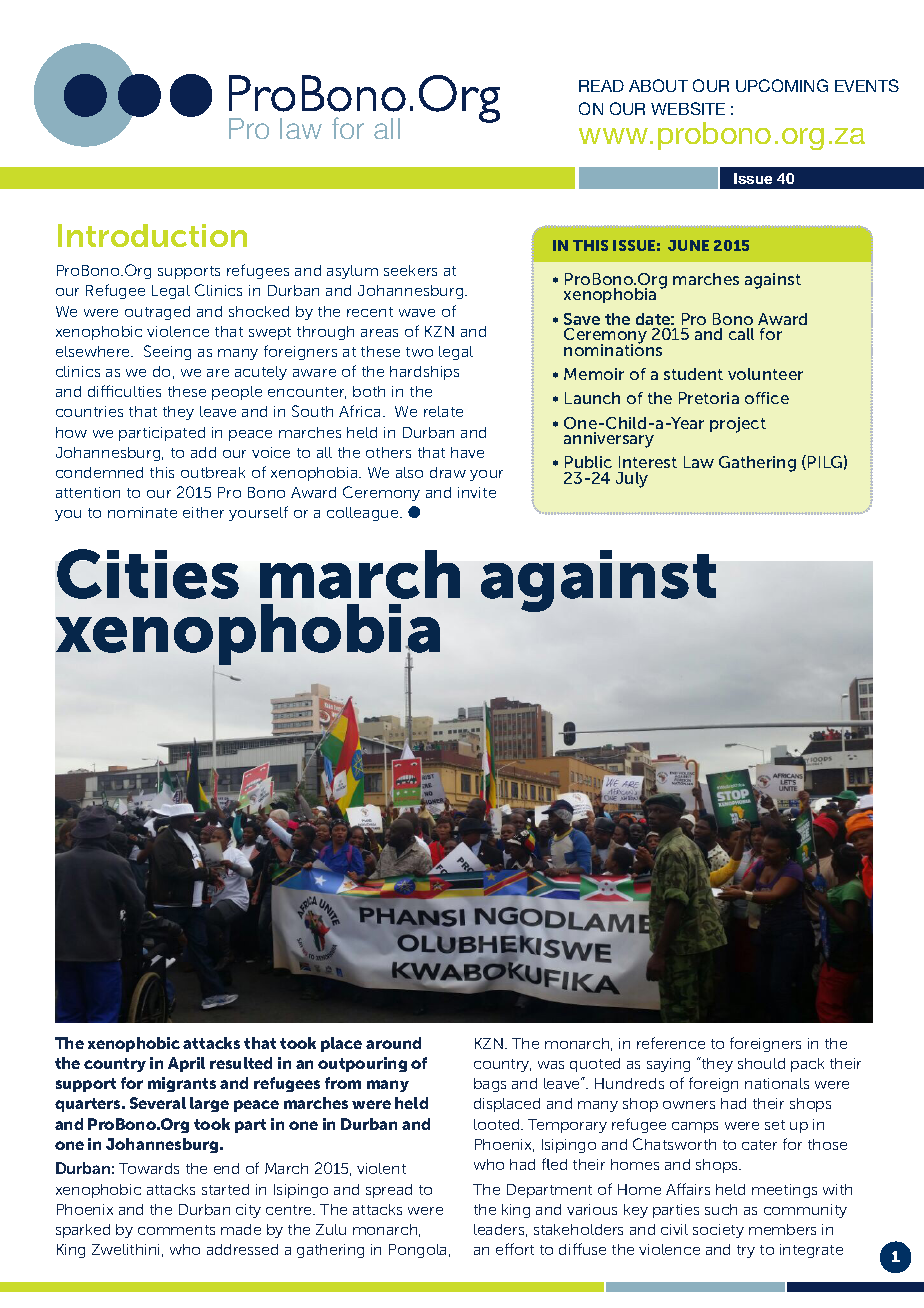 The width and height of the image is (924, 1308). I want to click on Introduction, so click(152, 235).
